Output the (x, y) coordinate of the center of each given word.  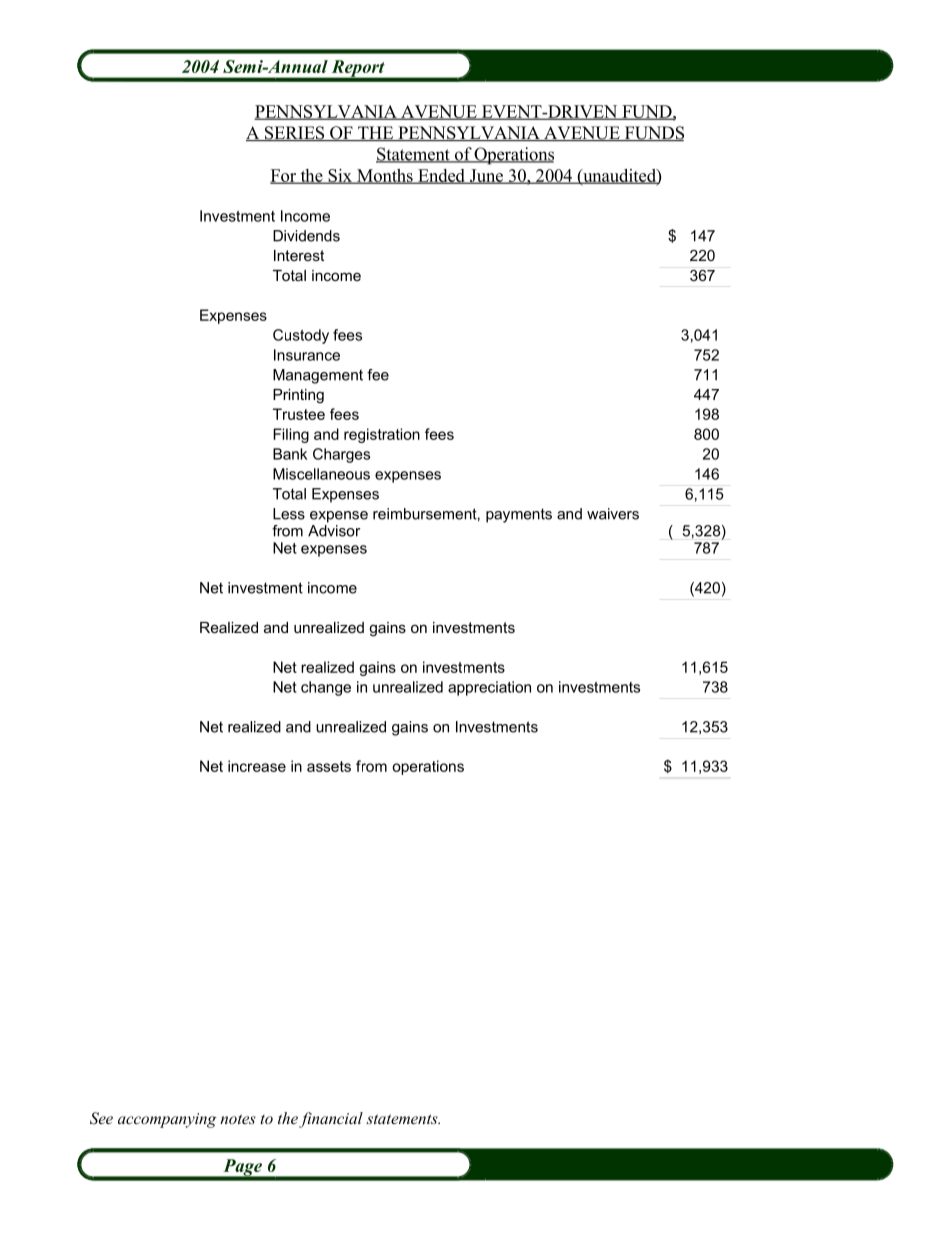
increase (257, 766)
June (486, 176)
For (284, 176)
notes (238, 1119)
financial (331, 1120)
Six (340, 176)
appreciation (489, 688)
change (326, 688)
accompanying (167, 1120)
